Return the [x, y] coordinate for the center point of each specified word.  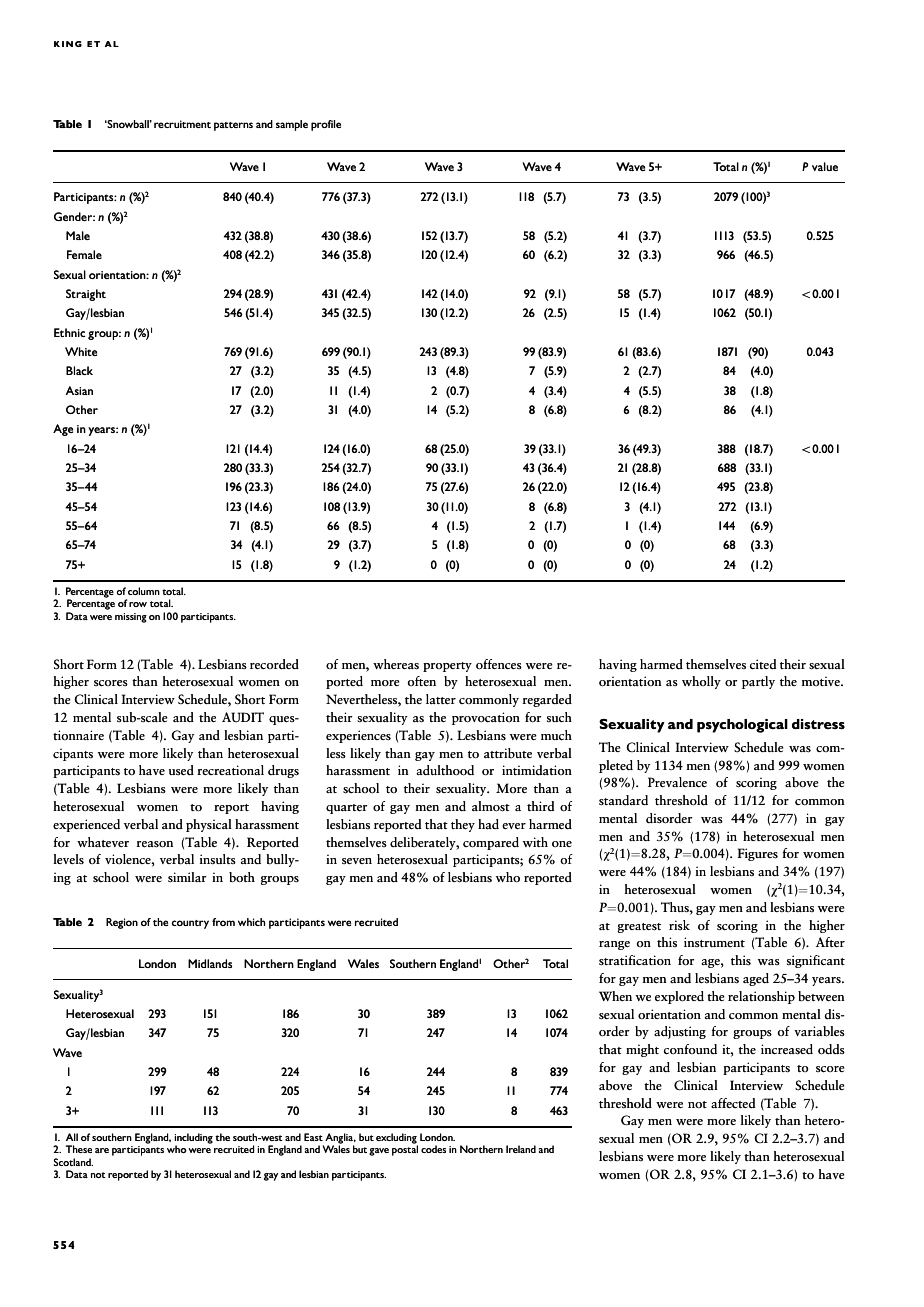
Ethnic [69, 332]
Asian [79, 390]
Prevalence [677, 782]
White [81, 351]
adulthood [445, 770]
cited [763, 664]
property [447, 667]
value [825, 166]
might [642, 1050]
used [181, 770]
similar [187, 877]
